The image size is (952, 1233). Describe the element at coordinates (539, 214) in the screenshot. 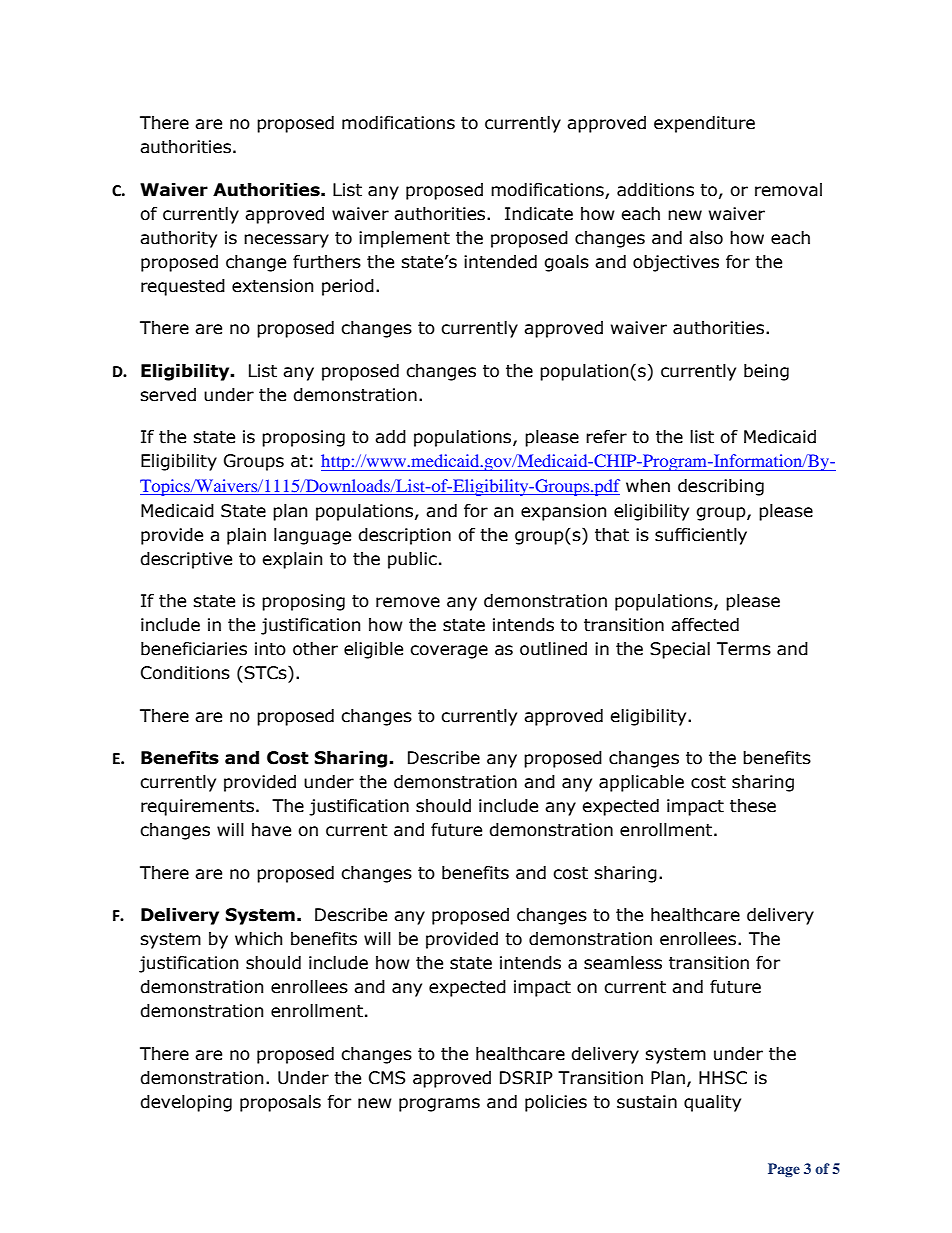

I see `Indicate` at that location.
